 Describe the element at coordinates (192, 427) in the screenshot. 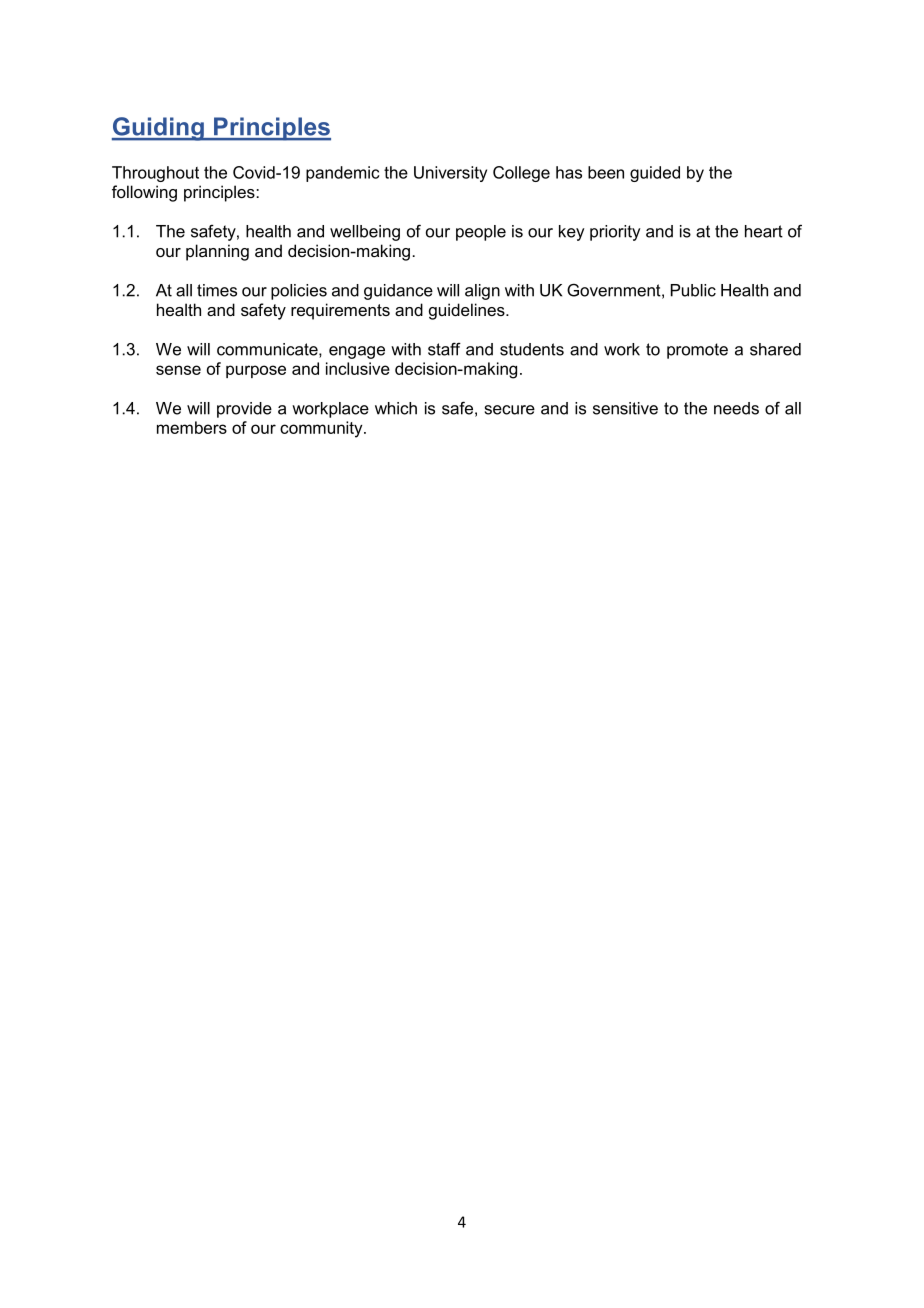

I see `members` at that location.
